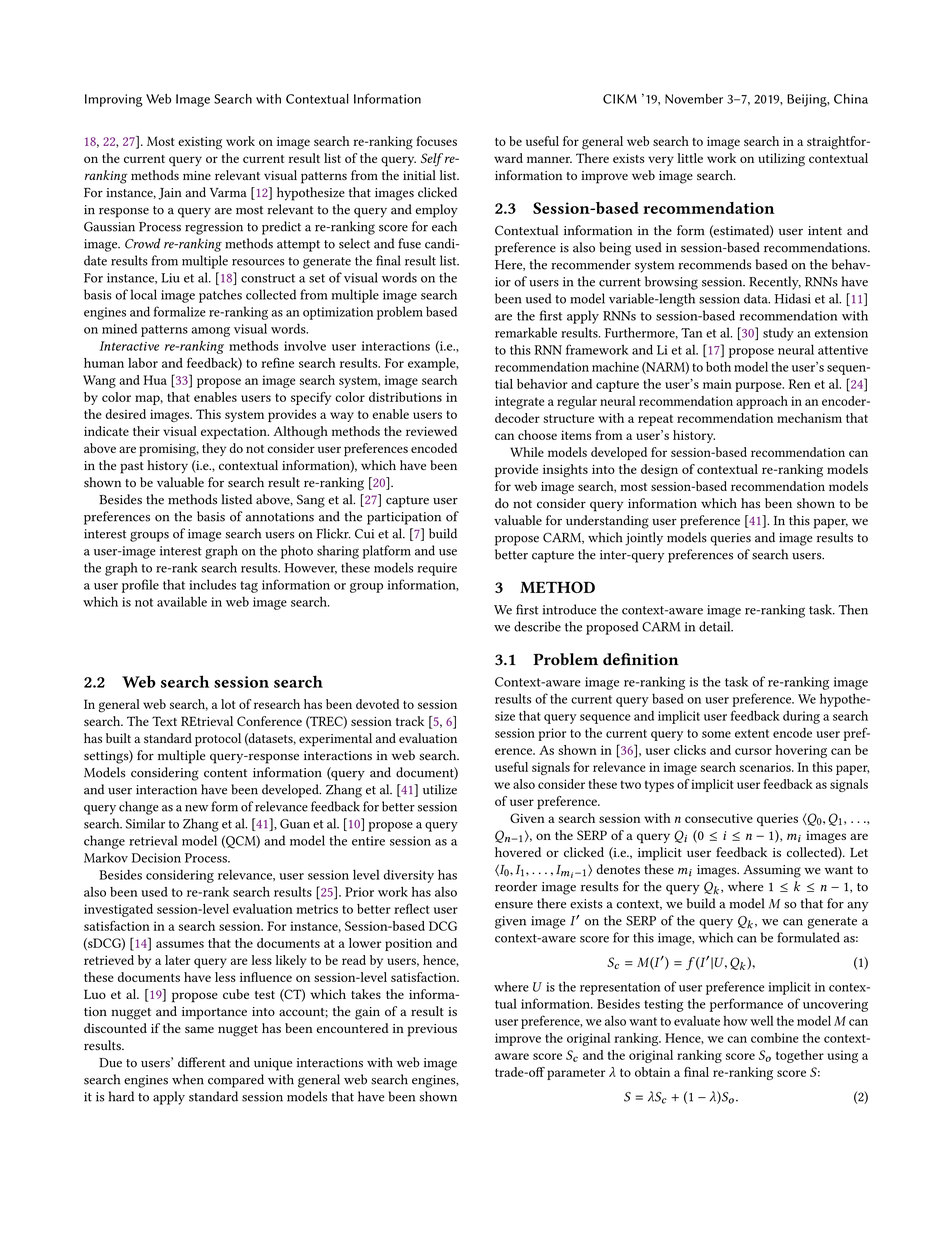 The width and height of the document is (952, 1233). What do you see at coordinates (432, 1030) in the document?
I see `previous` at bounding box center [432, 1030].
